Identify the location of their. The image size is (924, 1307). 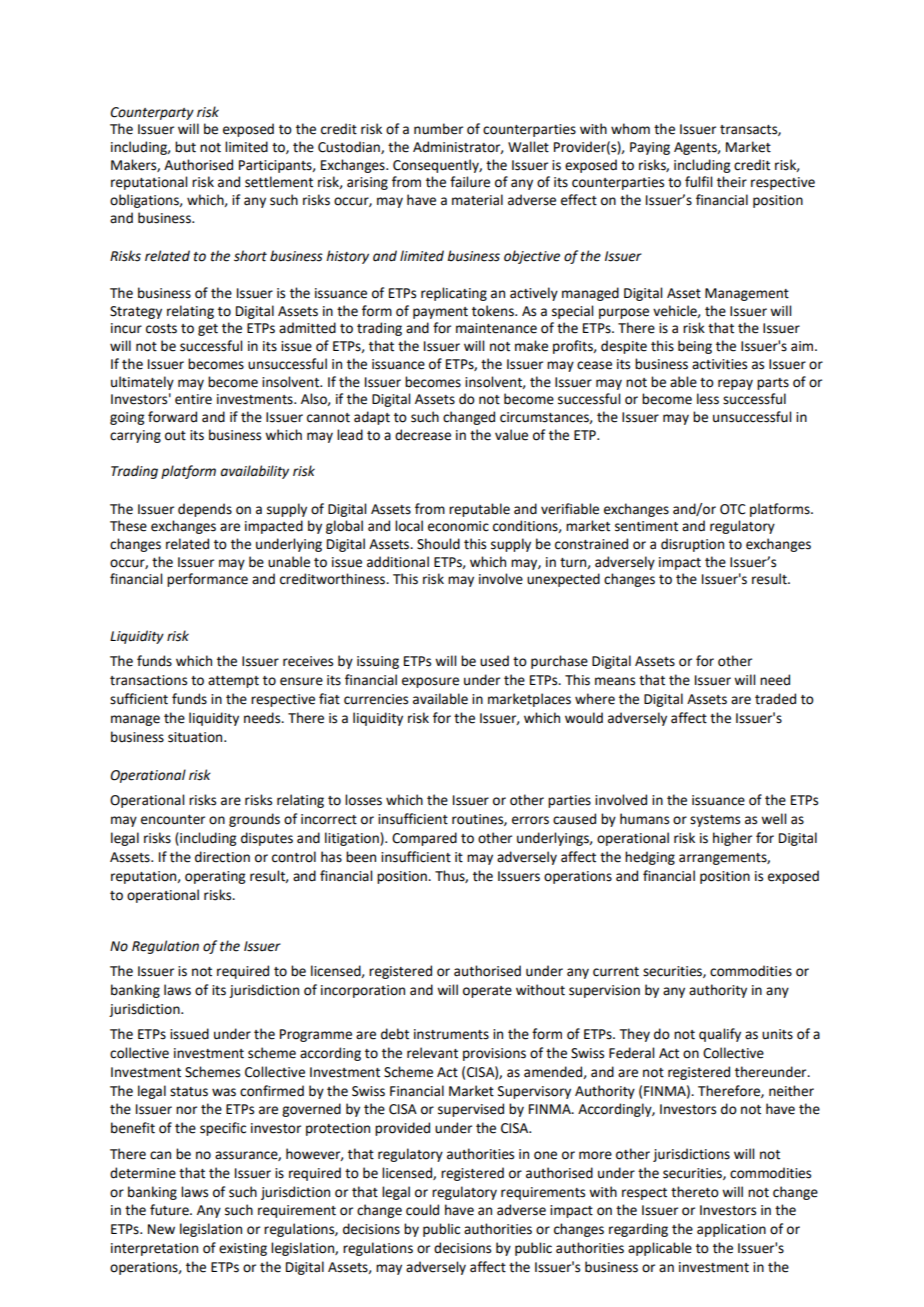
(732, 182).
